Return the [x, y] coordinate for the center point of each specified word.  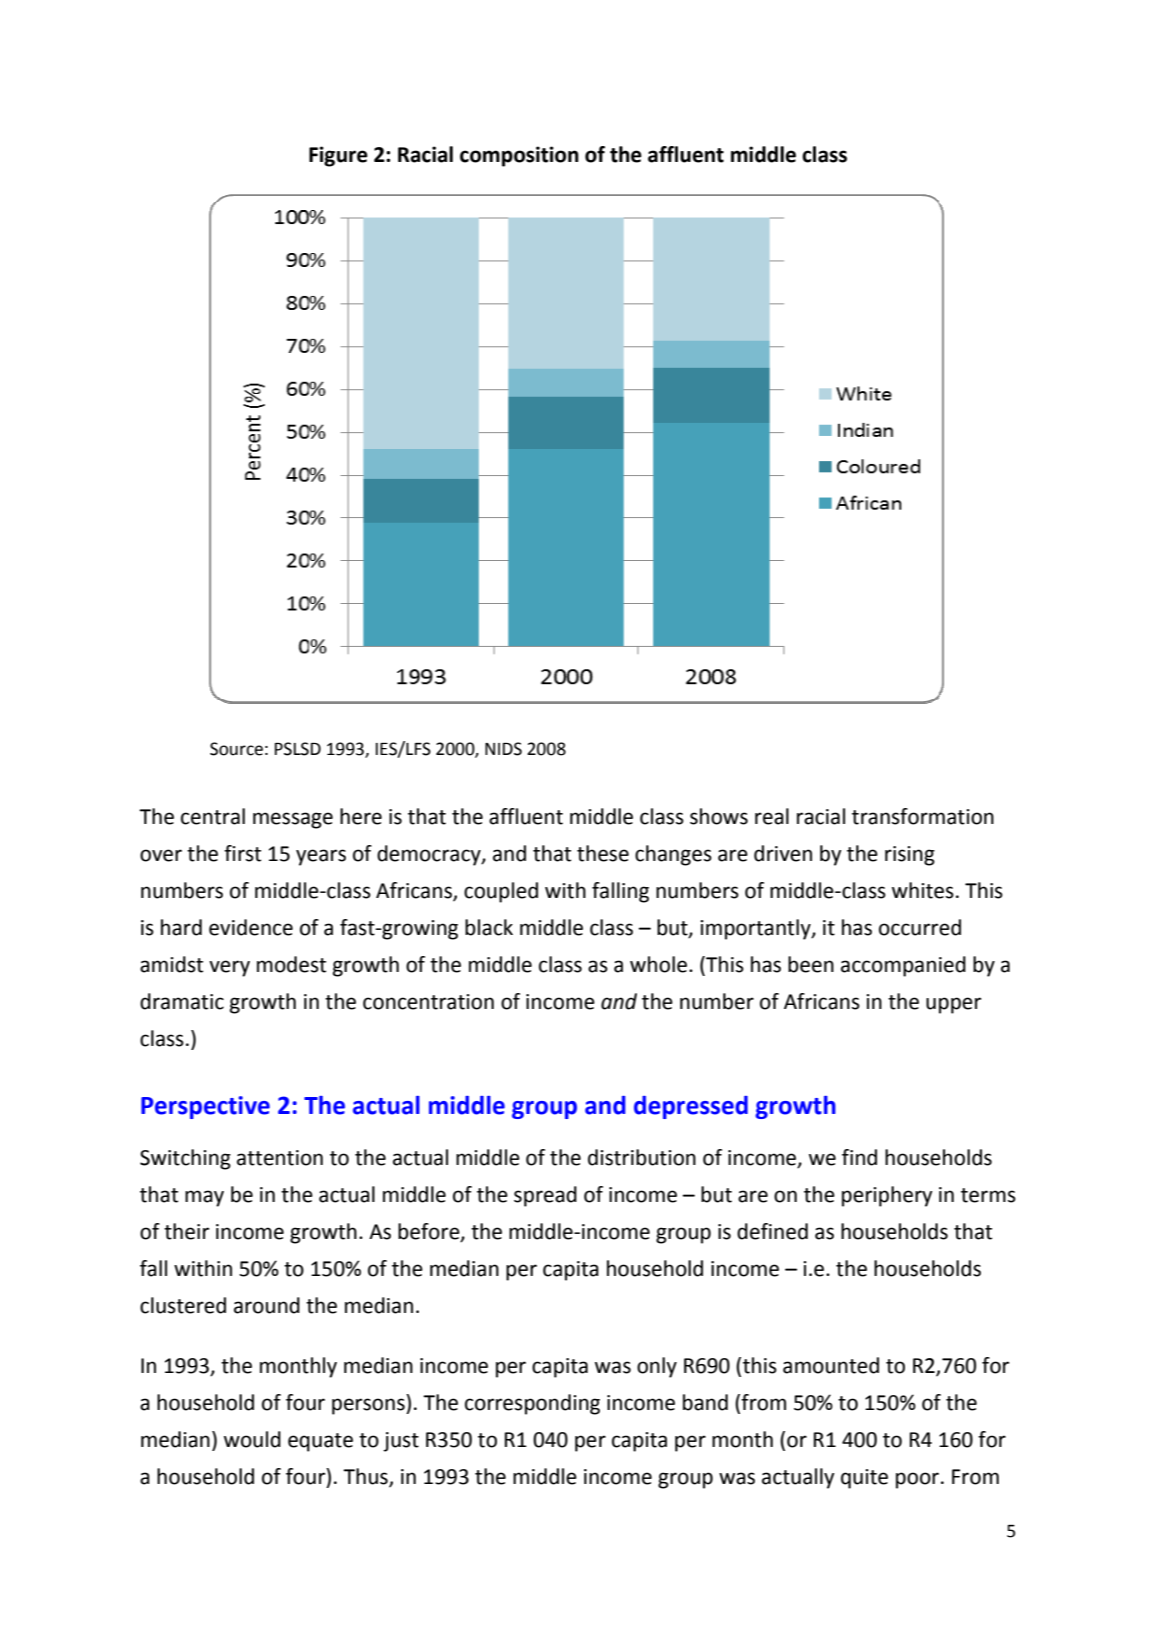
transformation [923, 816]
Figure [338, 156]
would [252, 1439]
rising [910, 856]
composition [519, 156]
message [293, 820]
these [603, 853]
